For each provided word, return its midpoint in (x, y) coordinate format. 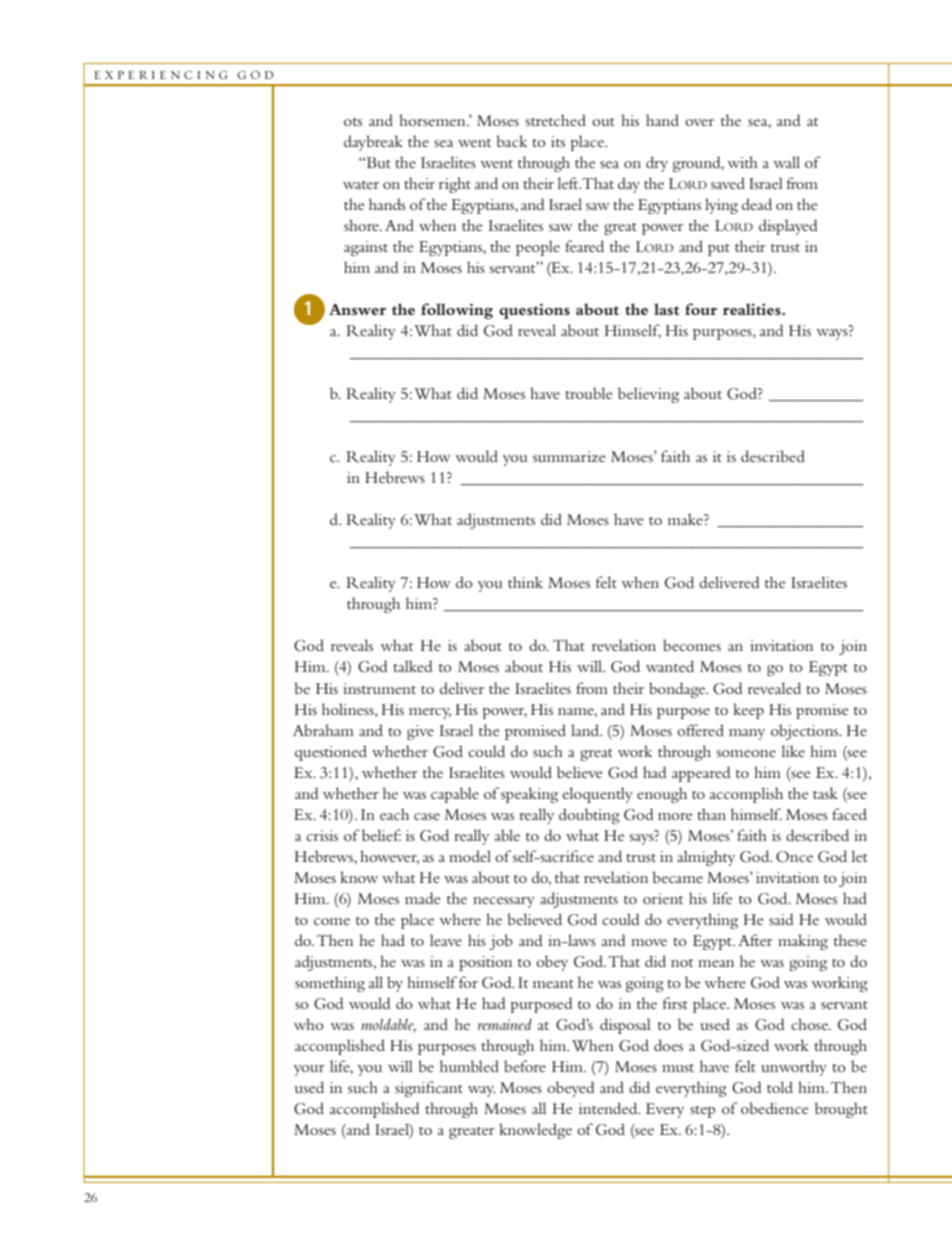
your (309, 1070)
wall (786, 162)
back (511, 141)
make (686, 519)
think (525, 582)
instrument (379, 688)
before (525, 1066)
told (780, 1087)
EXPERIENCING (161, 75)
